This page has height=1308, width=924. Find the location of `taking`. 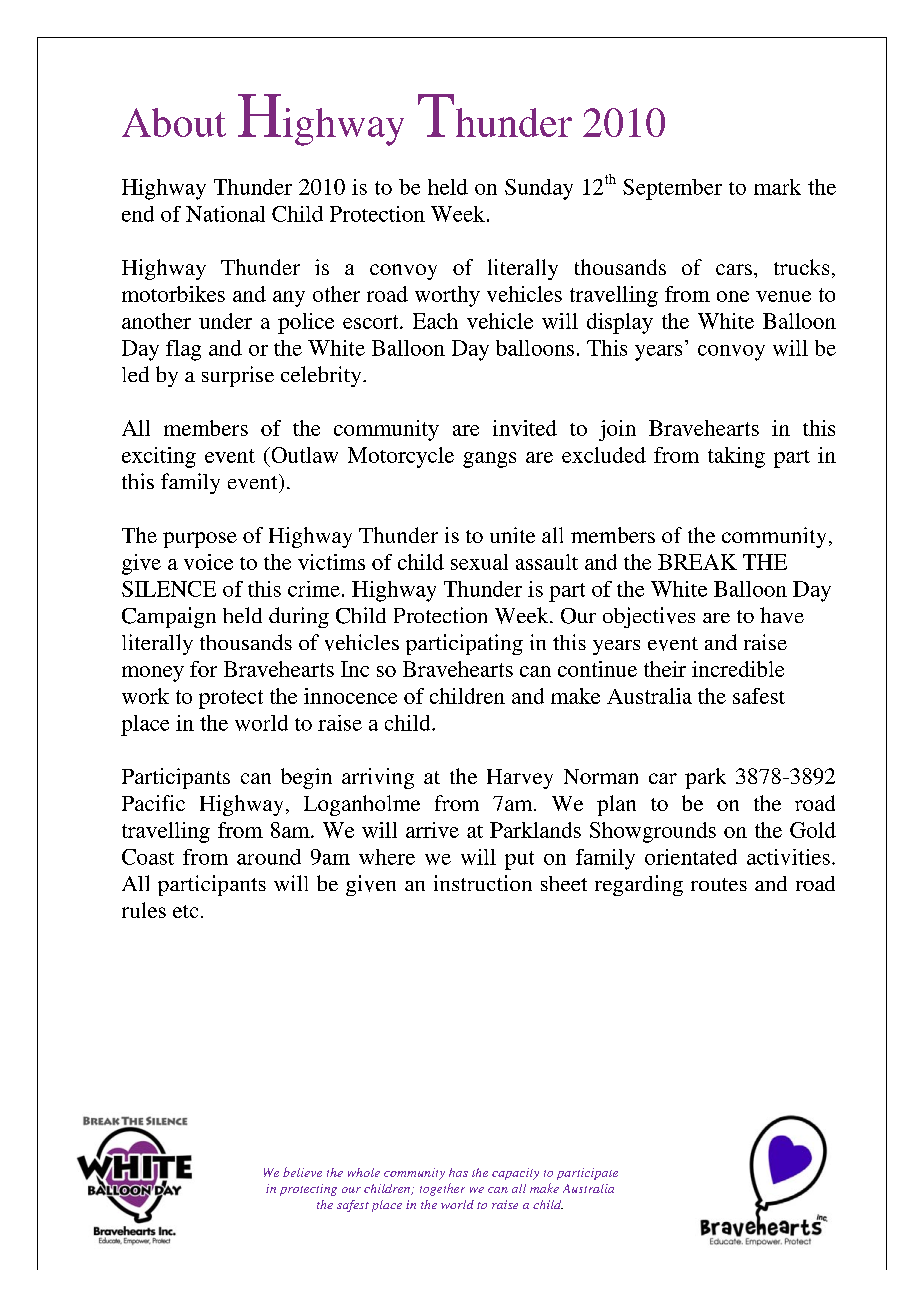

taking is located at coordinates (736, 457).
